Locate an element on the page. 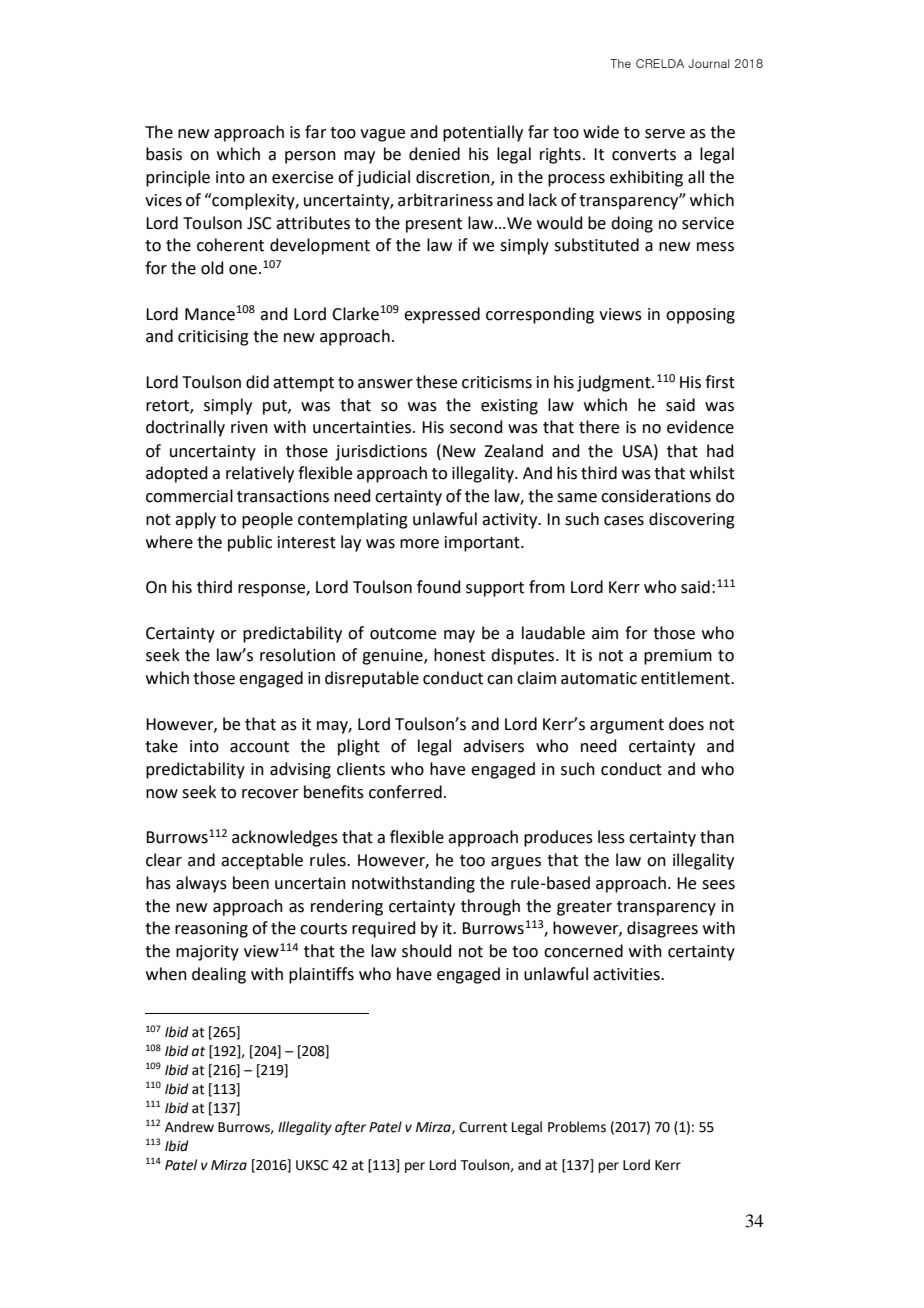 The height and width of the document is (1308, 924). second is located at coordinates (476, 427).
